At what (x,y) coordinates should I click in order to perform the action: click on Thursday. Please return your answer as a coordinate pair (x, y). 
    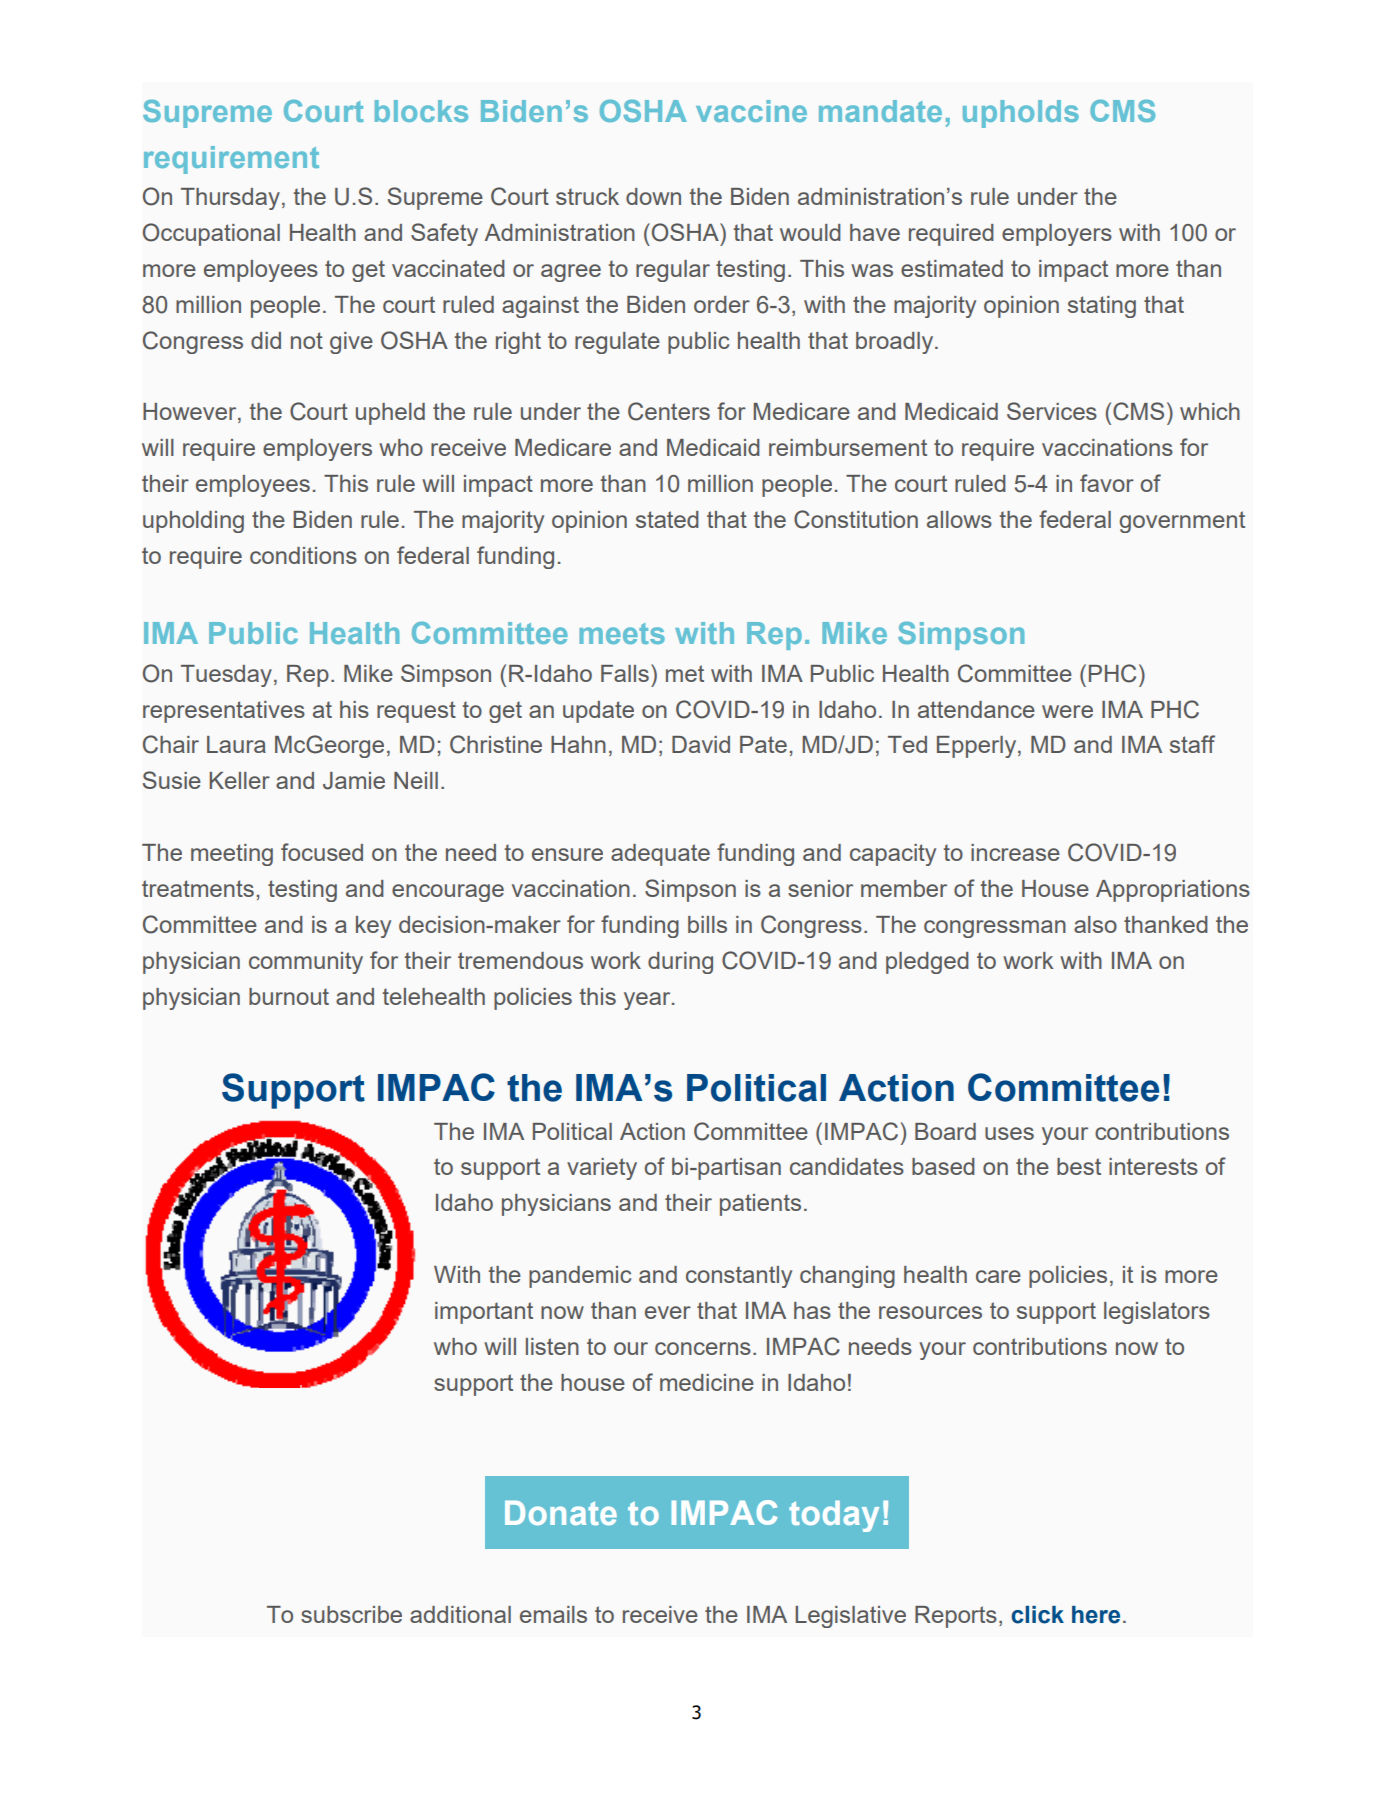
    Looking at the image, I should click on (230, 199).
